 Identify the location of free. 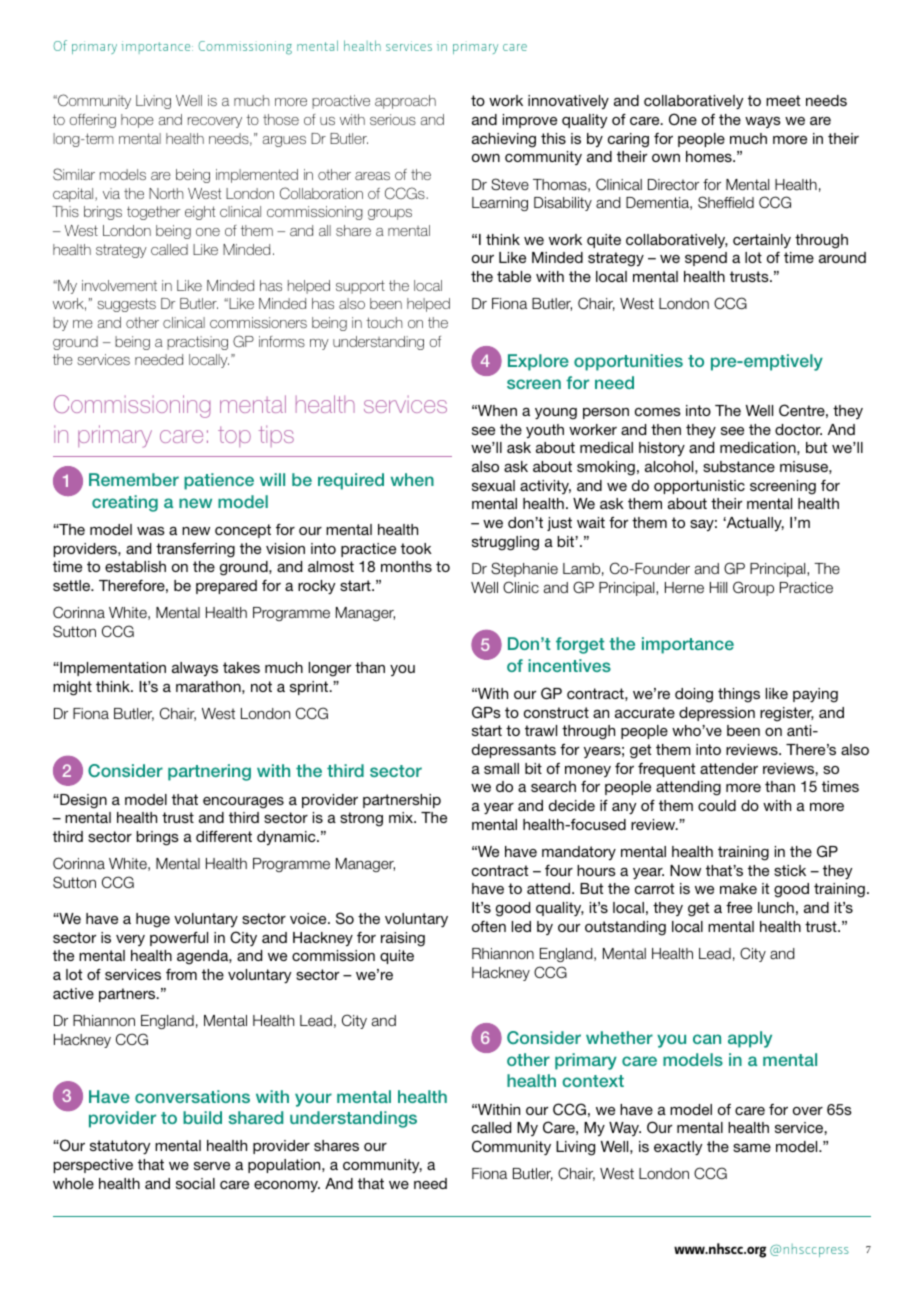
(739, 907).
